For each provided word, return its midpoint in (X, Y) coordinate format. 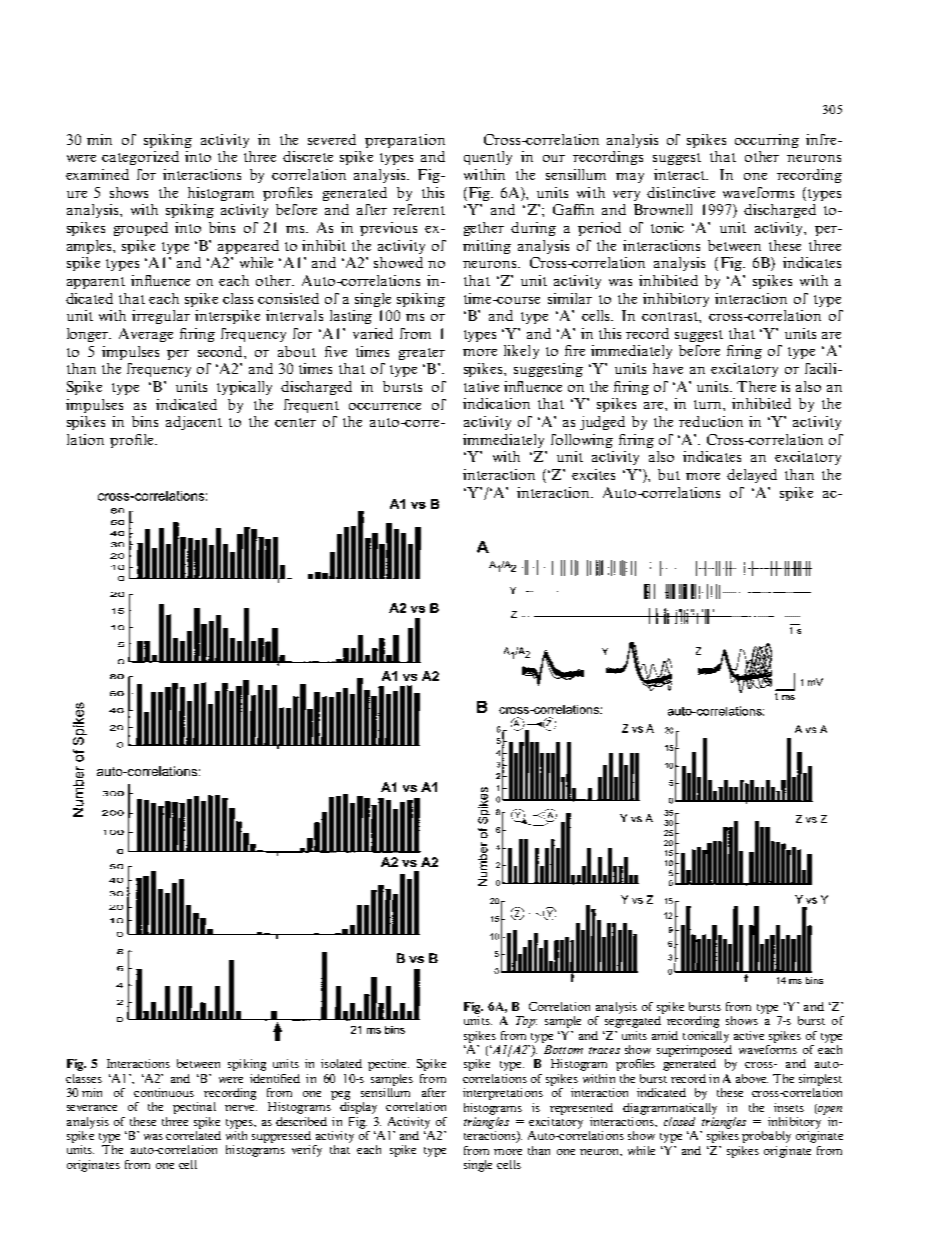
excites (593, 474)
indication (496, 403)
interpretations (503, 1094)
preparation (405, 141)
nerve (241, 1108)
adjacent (194, 423)
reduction (711, 421)
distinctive (681, 192)
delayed (752, 476)
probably (766, 1137)
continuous (164, 1092)
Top (526, 1022)
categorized (140, 158)
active (749, 1035)
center (295, 422)
